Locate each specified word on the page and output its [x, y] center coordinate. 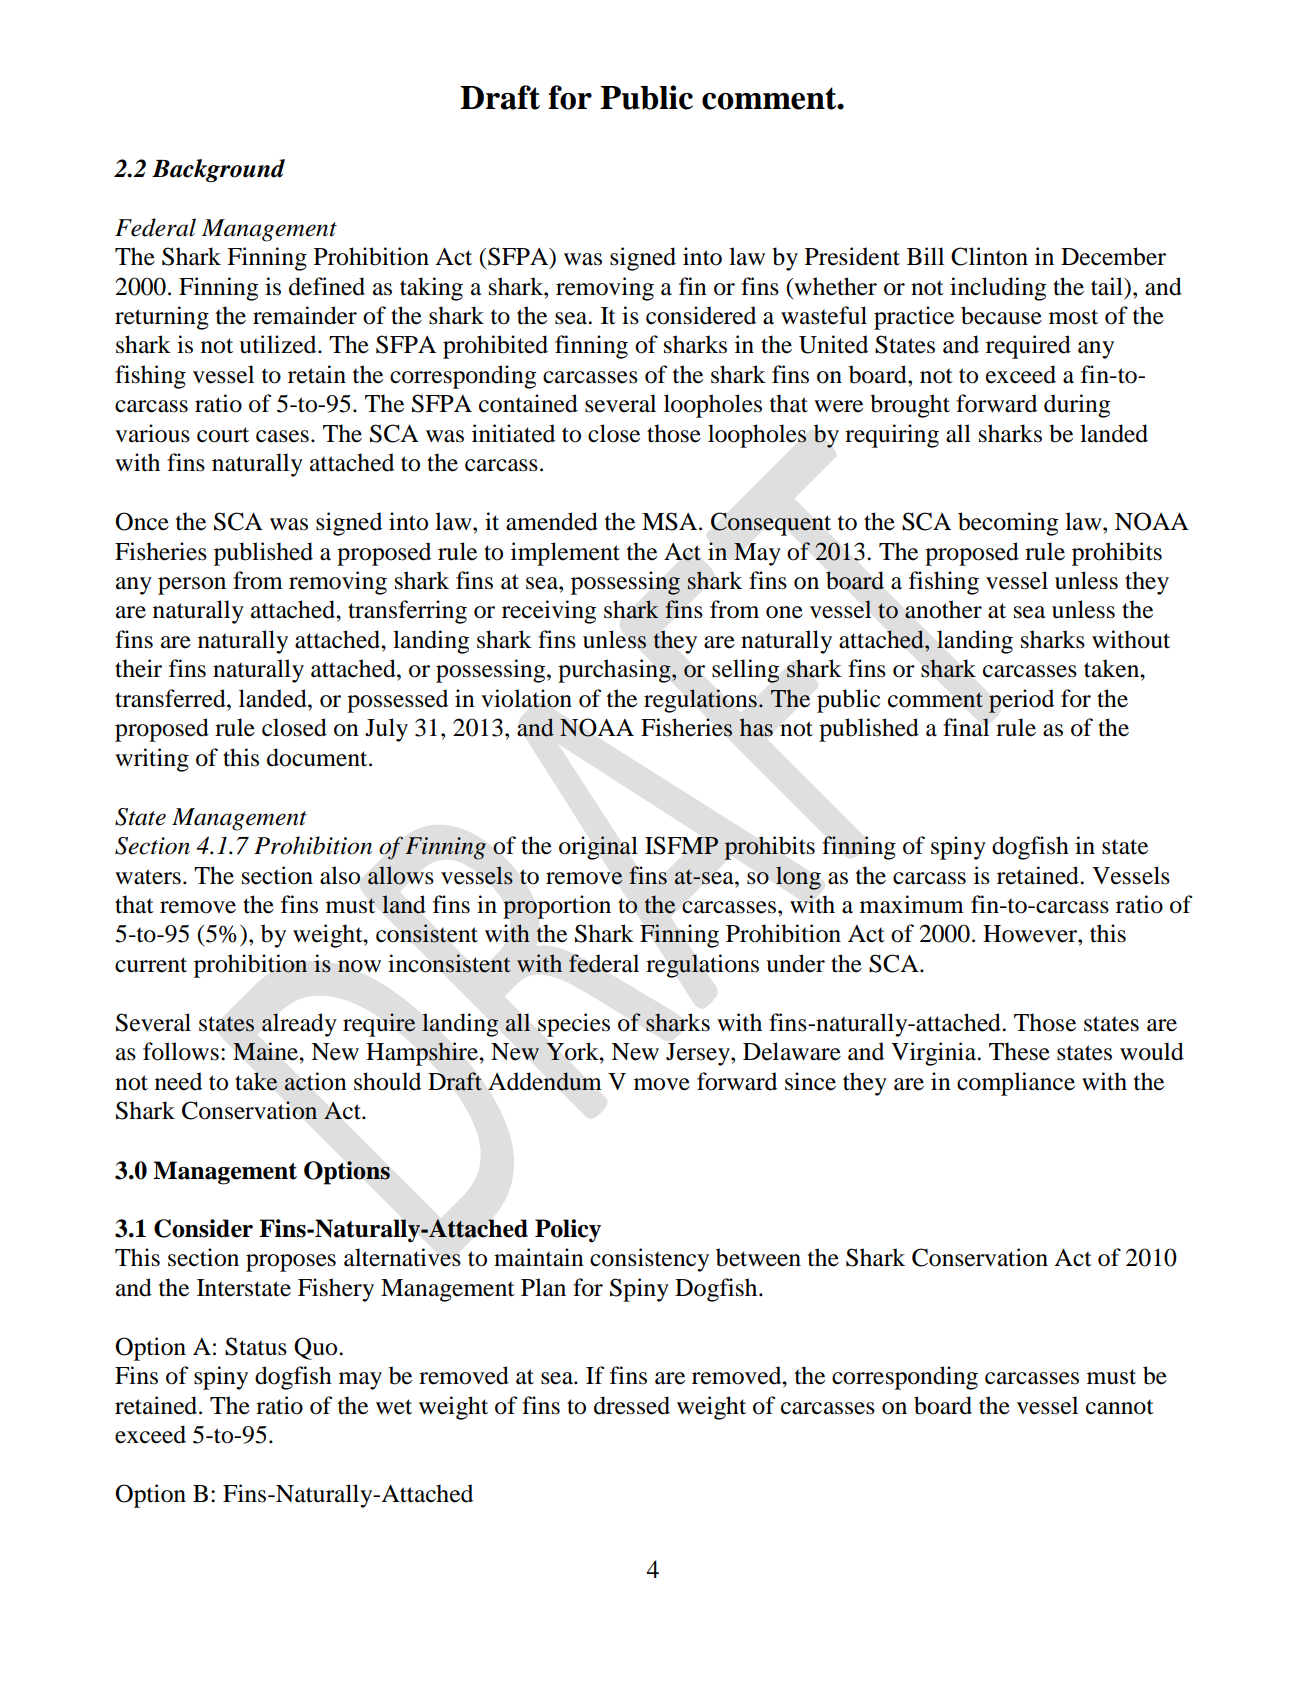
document [318, 757]
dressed [632, 1405]
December [1113, 256]
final [966, 727]
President [852, 256]
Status [256, 1346]
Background [218, 170]
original [598, 848]
